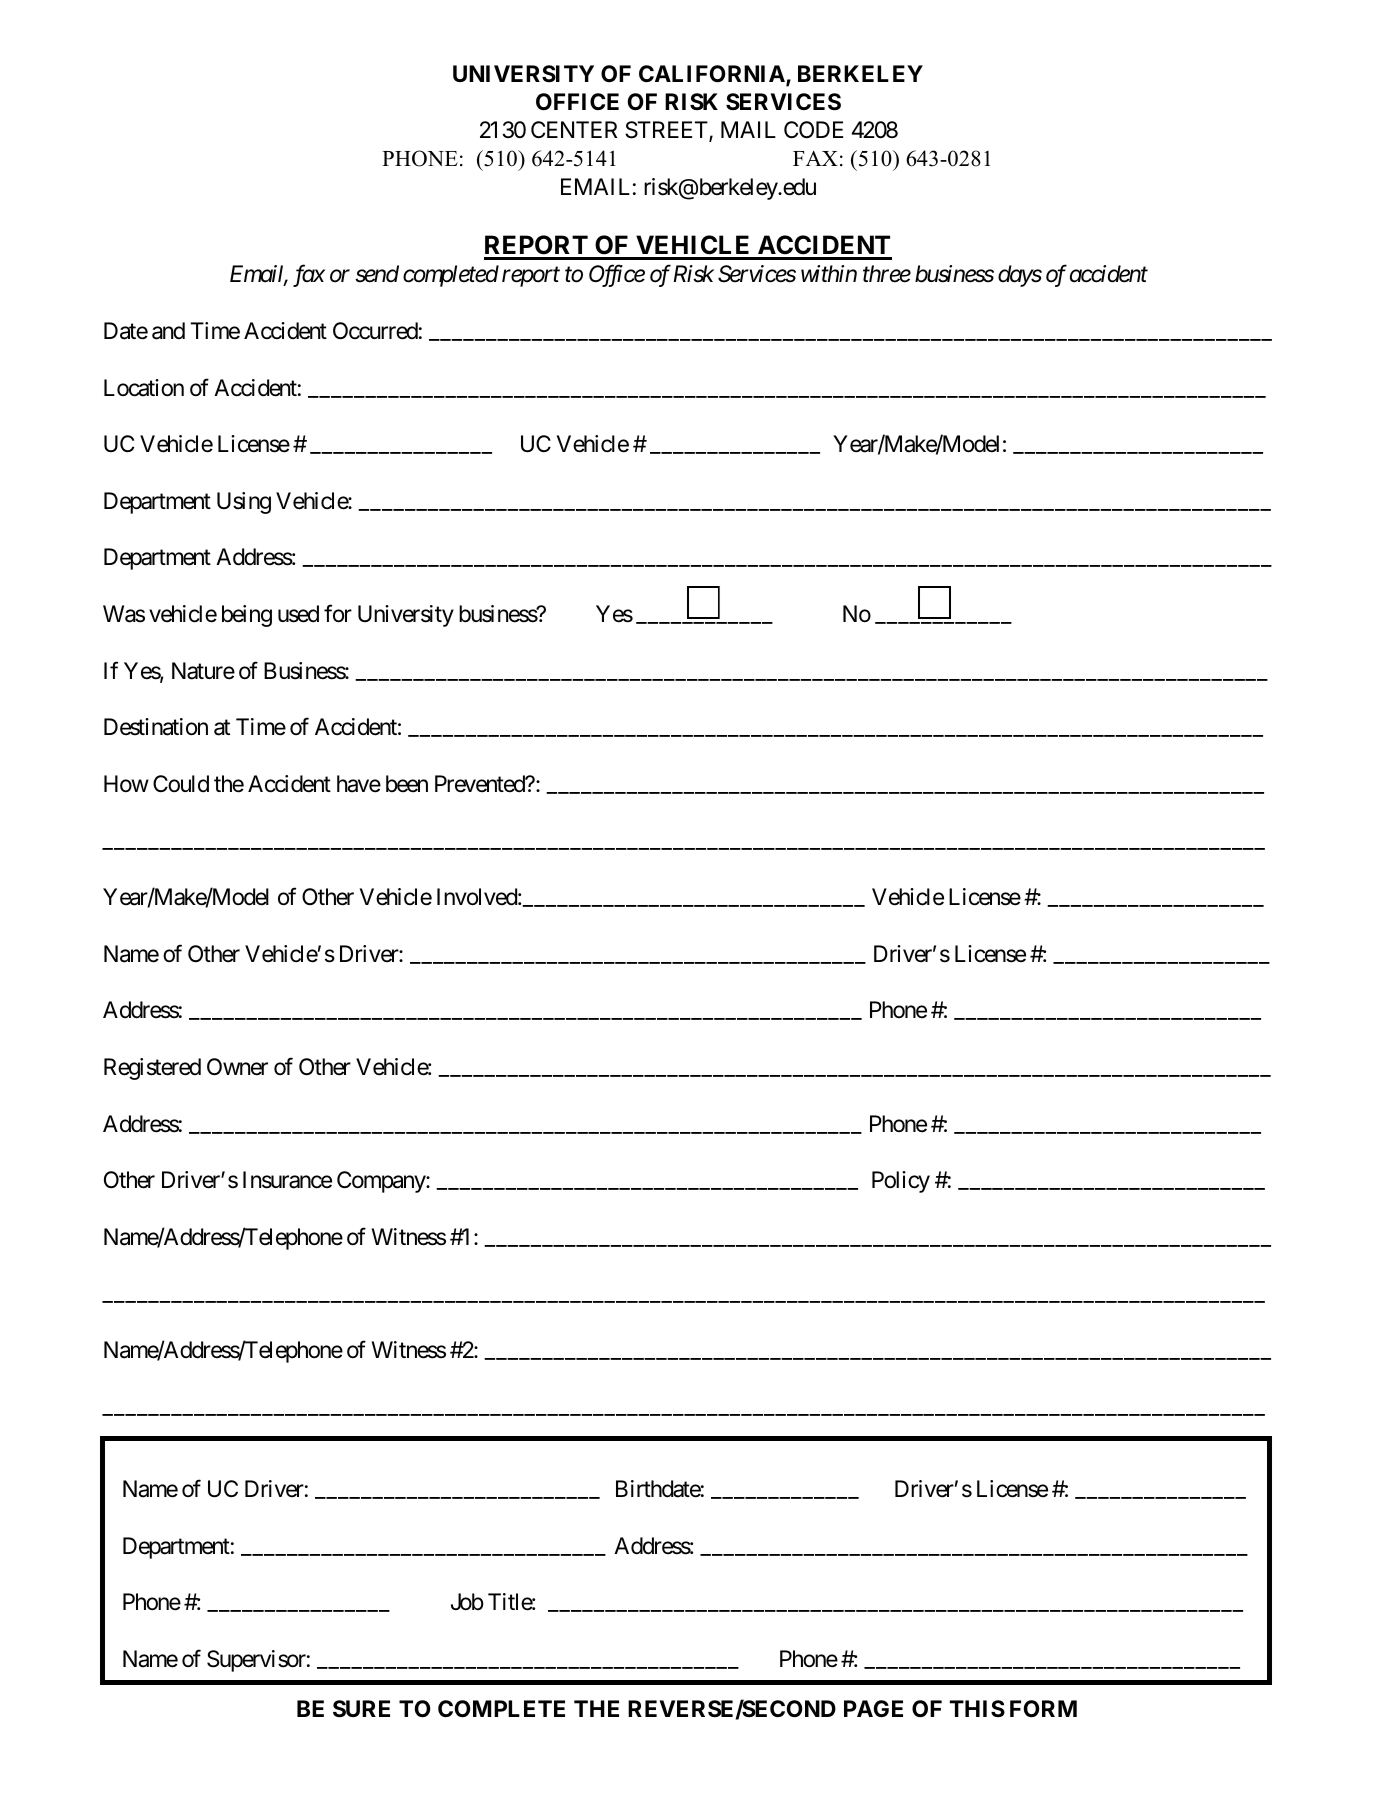  Describe the element at coordinates (813, 129) in the screenshot. I see `CODE` at that location.
